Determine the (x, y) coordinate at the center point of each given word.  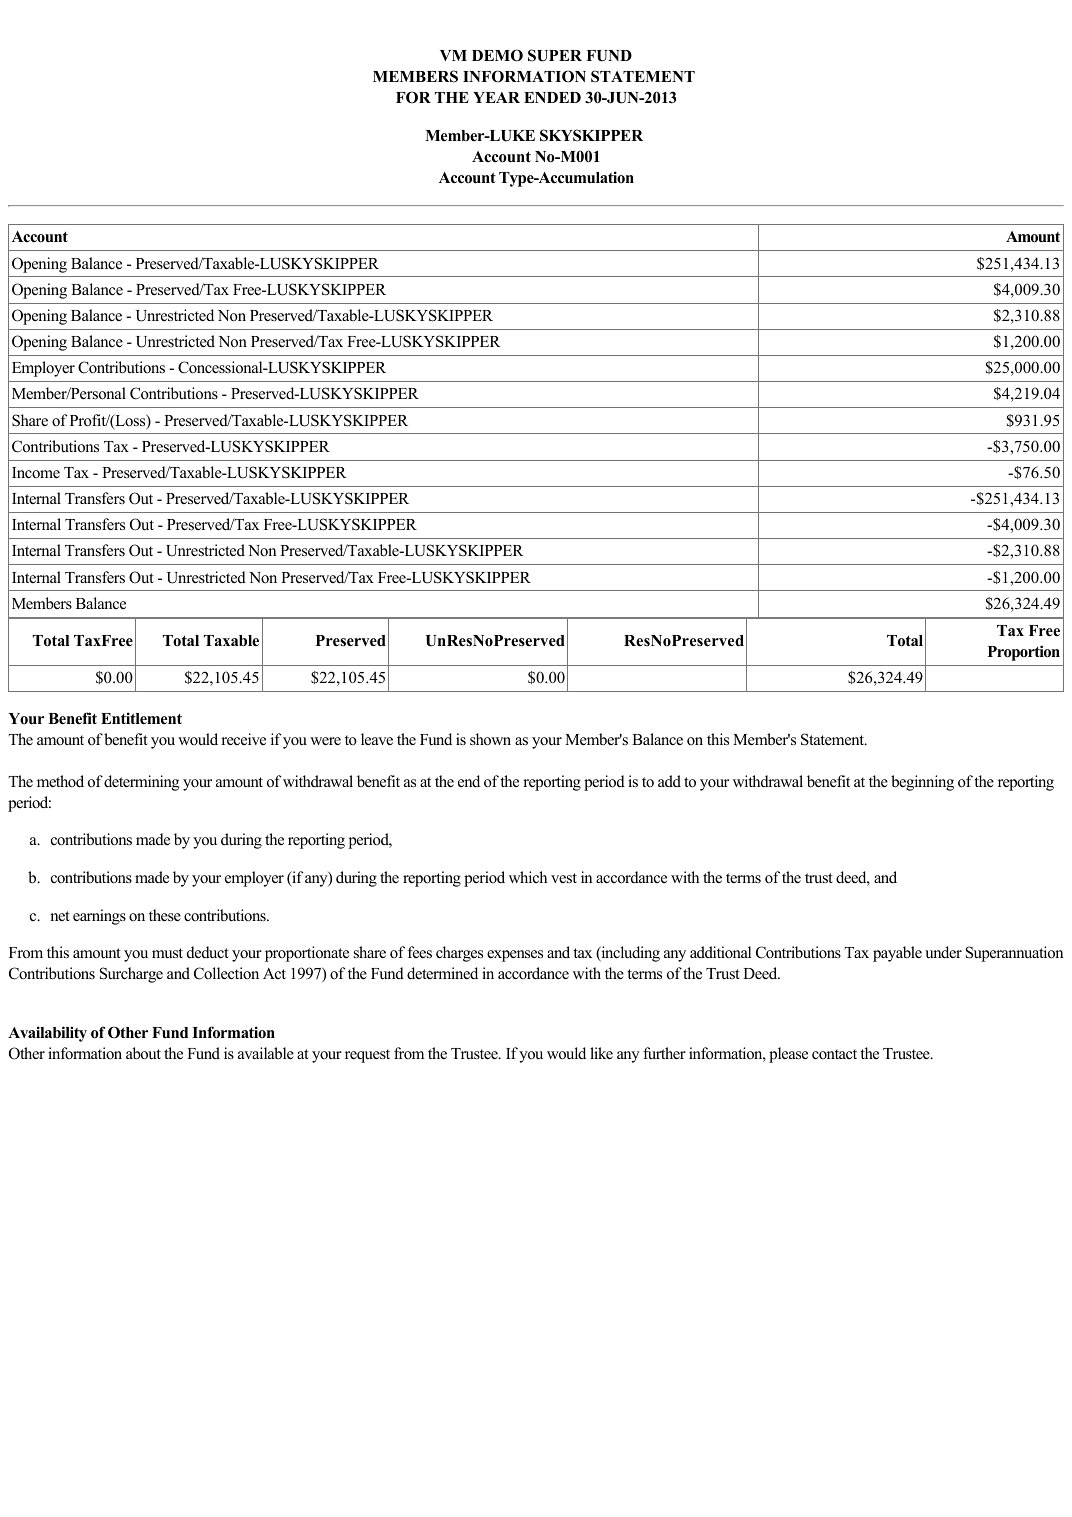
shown (490, 739)
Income (36, 473)
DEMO (497, 55)
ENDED (552, 97)
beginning (922, 783)
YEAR (496, 97)
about (143, 1053)
